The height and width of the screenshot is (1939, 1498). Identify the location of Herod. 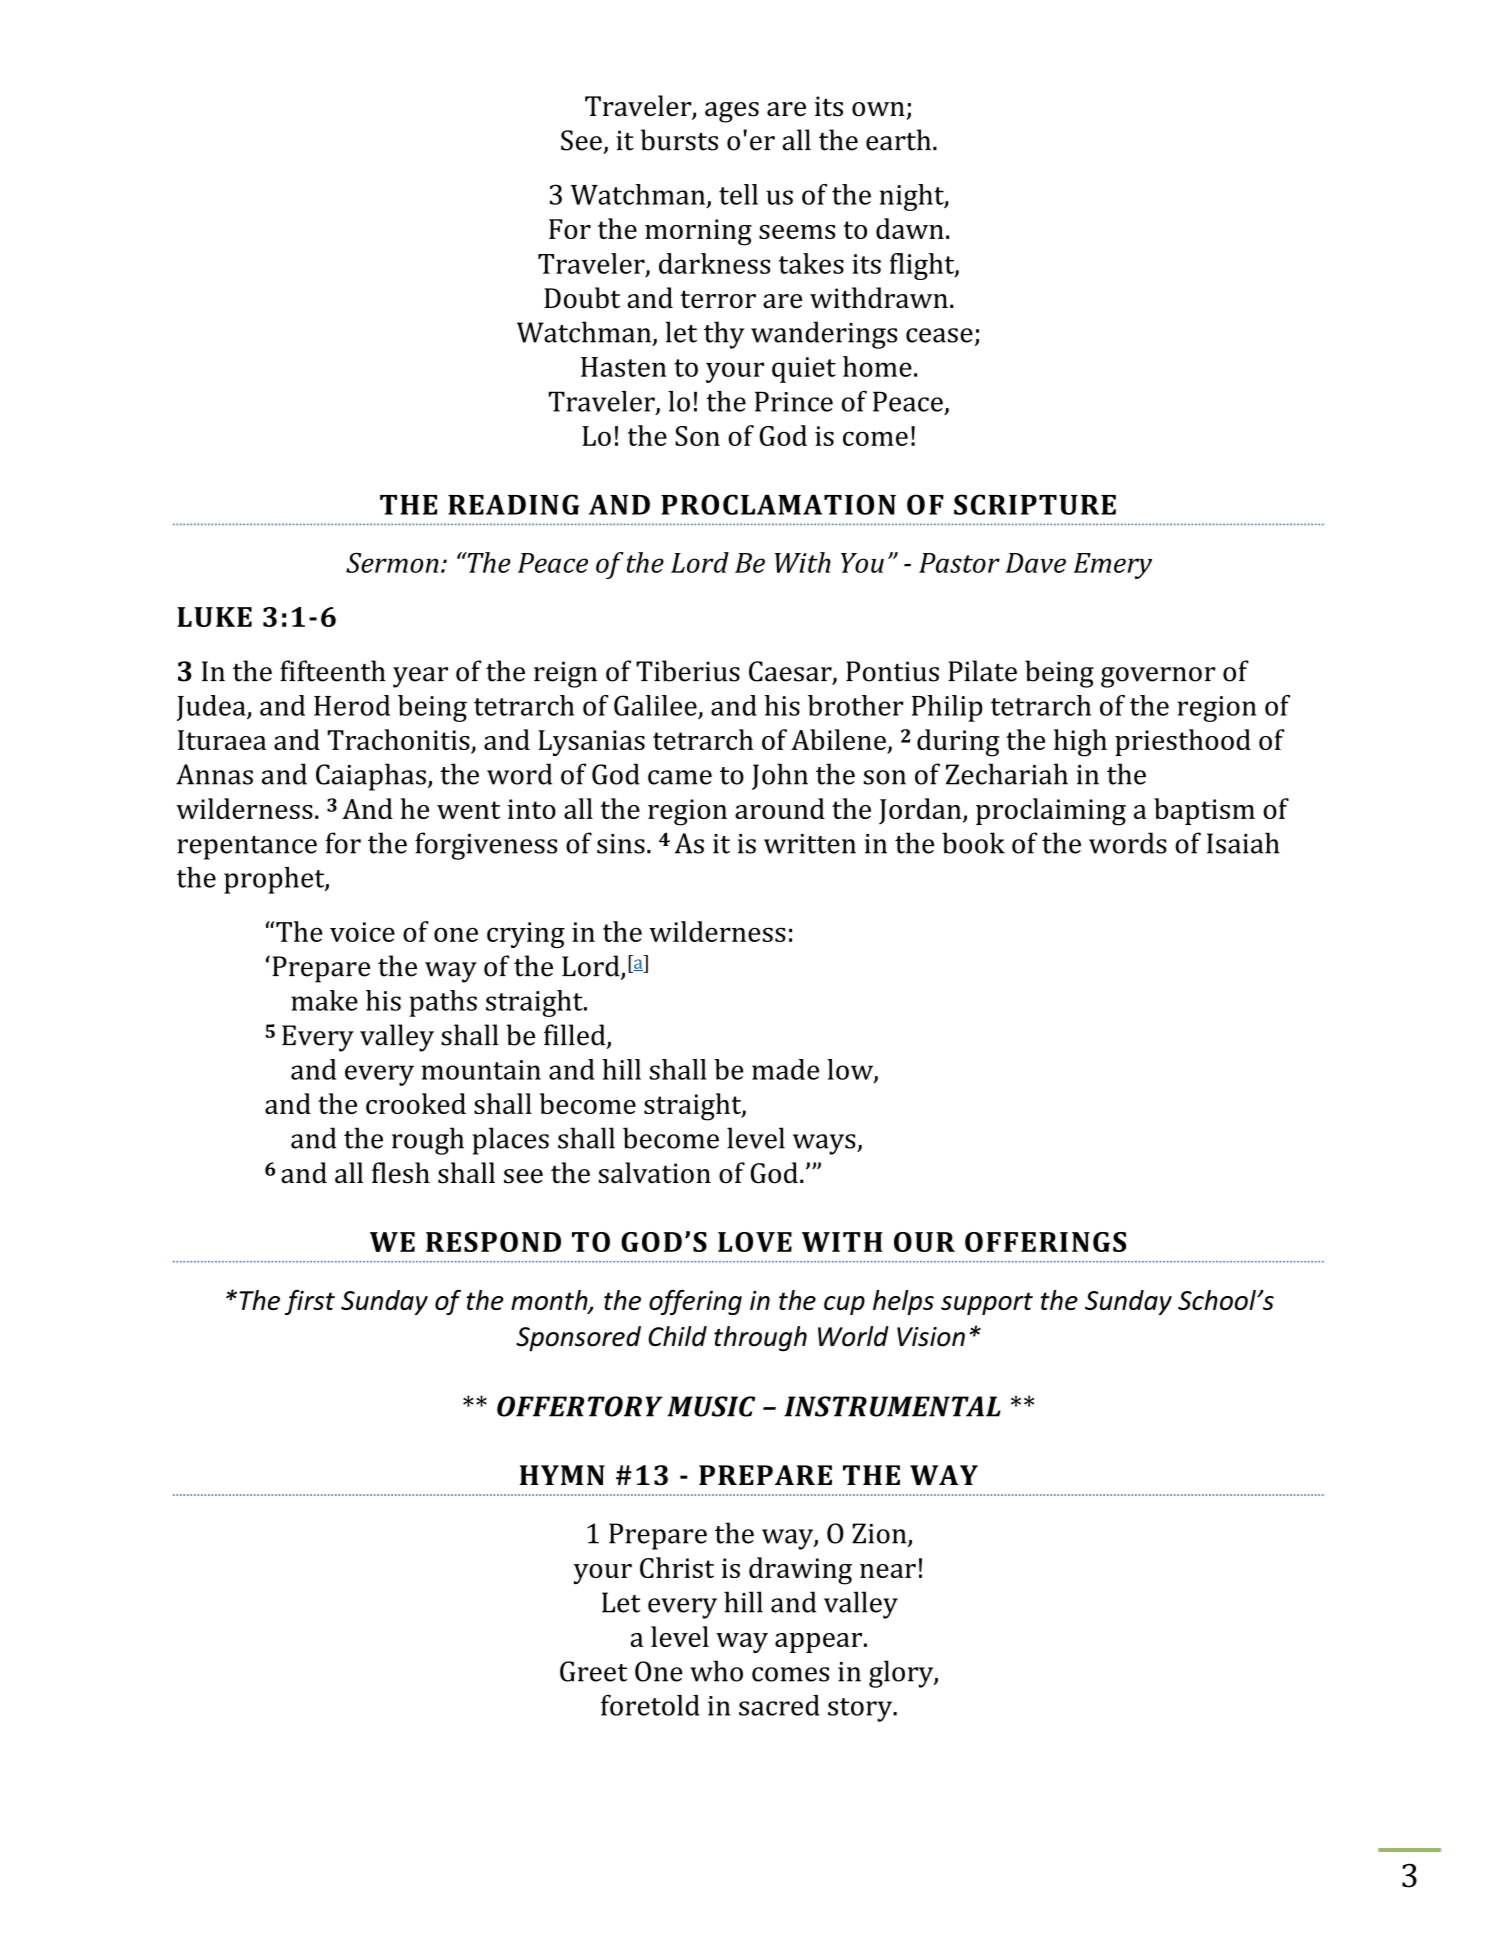
(352, 705).
